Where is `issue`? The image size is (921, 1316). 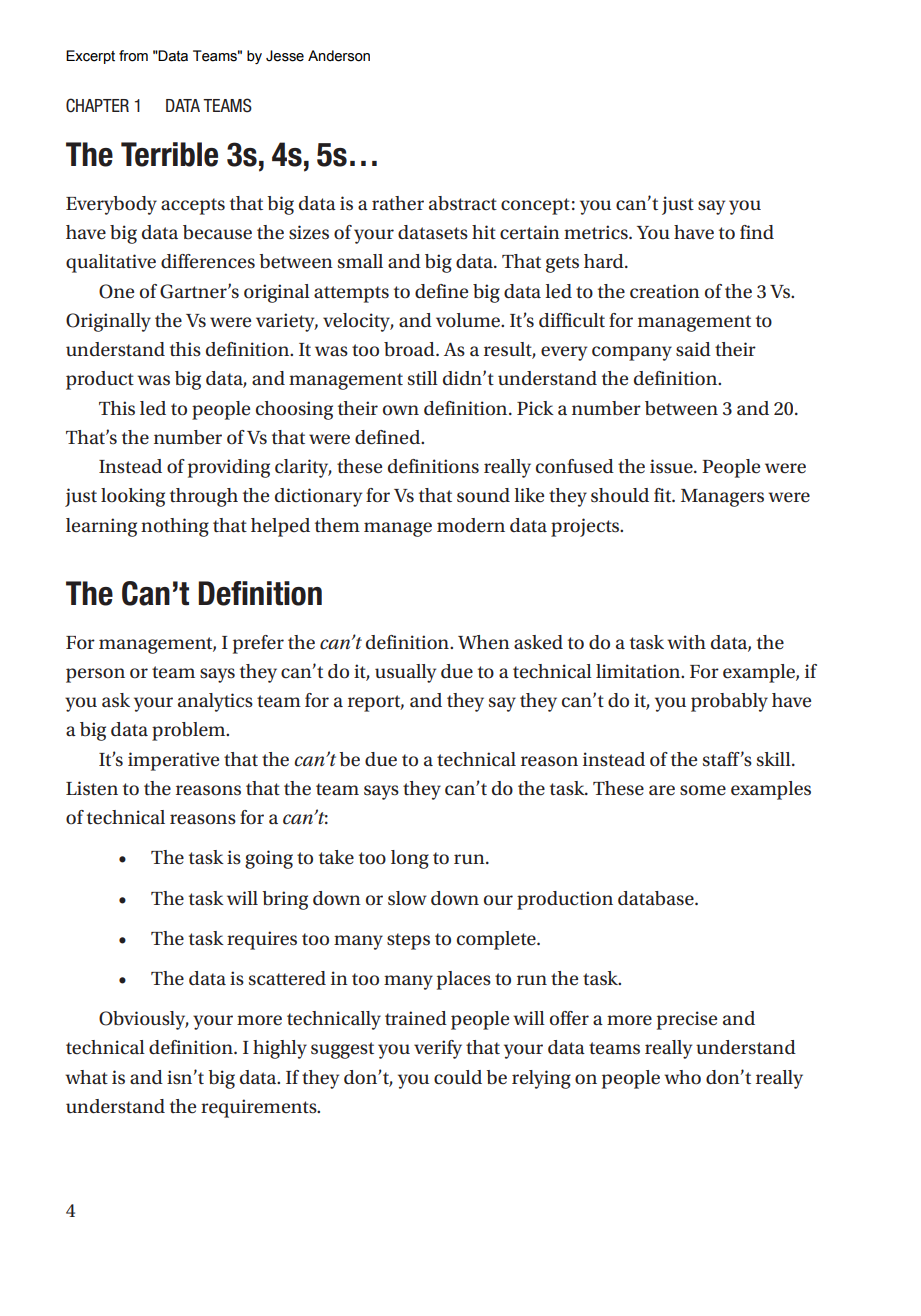
issue is located at coordinates (672, 466).
